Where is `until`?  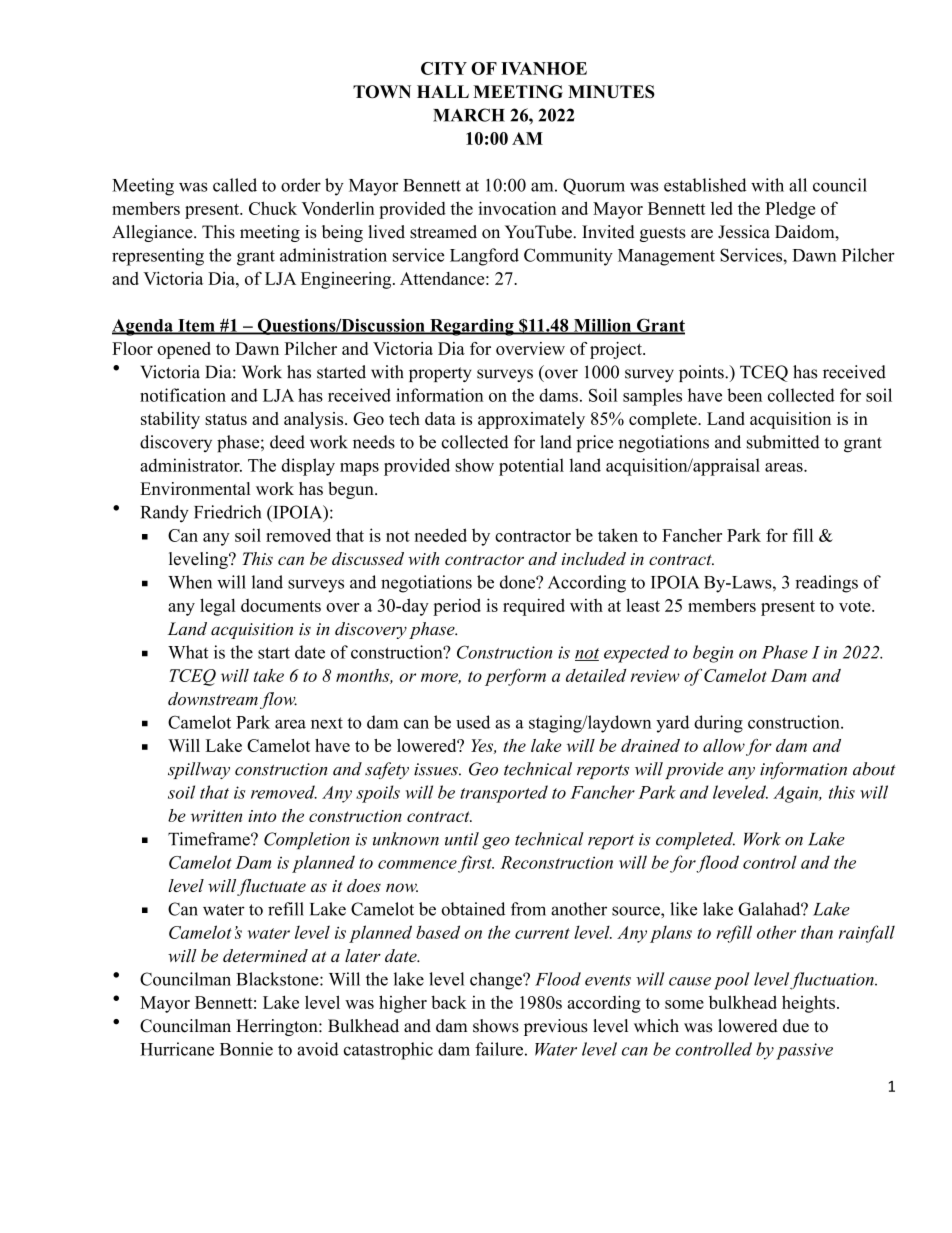
until is located at coordinates (462, 839).
